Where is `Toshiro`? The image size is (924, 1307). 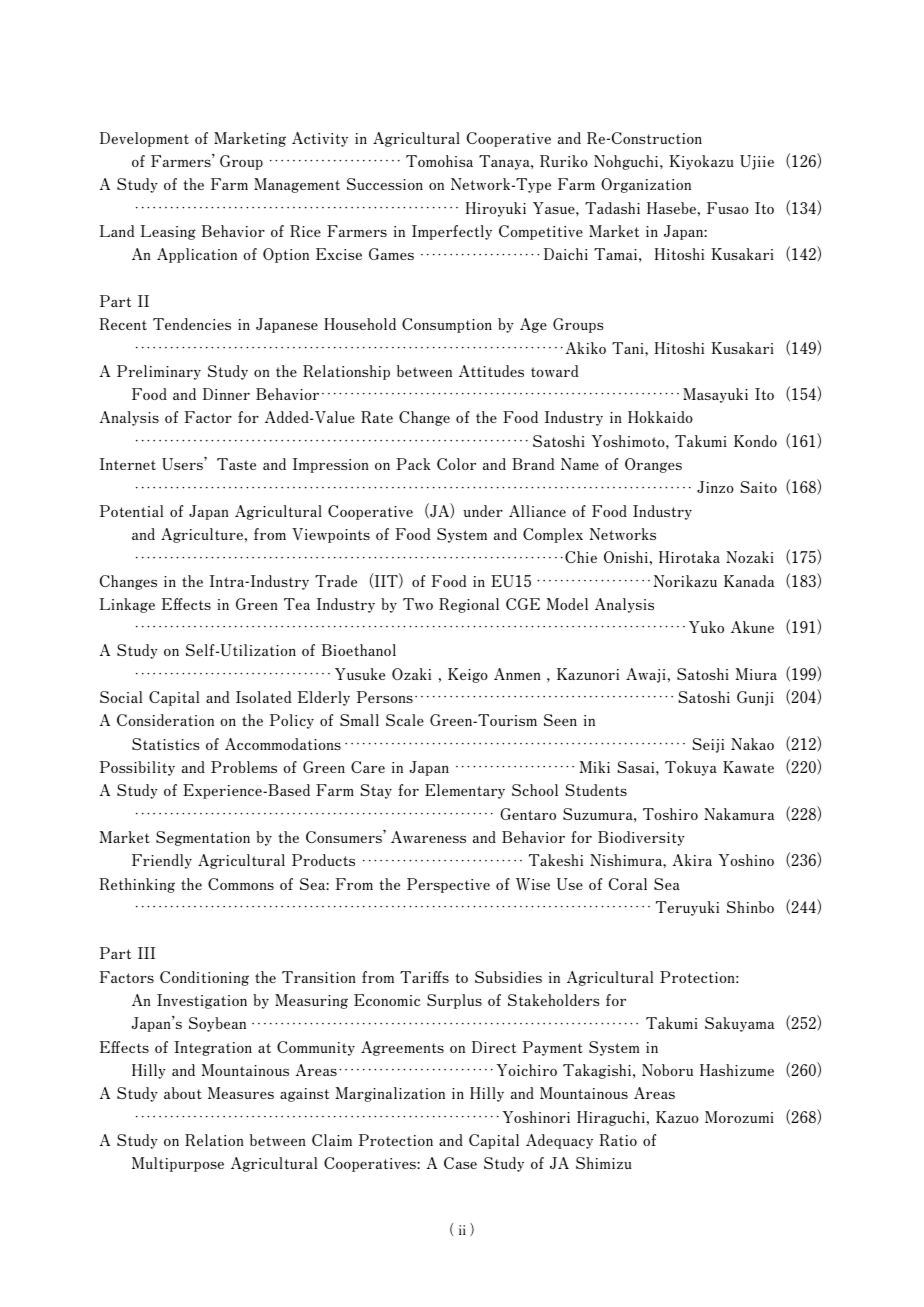 Toshiro is located at coordinates (670, 814).
